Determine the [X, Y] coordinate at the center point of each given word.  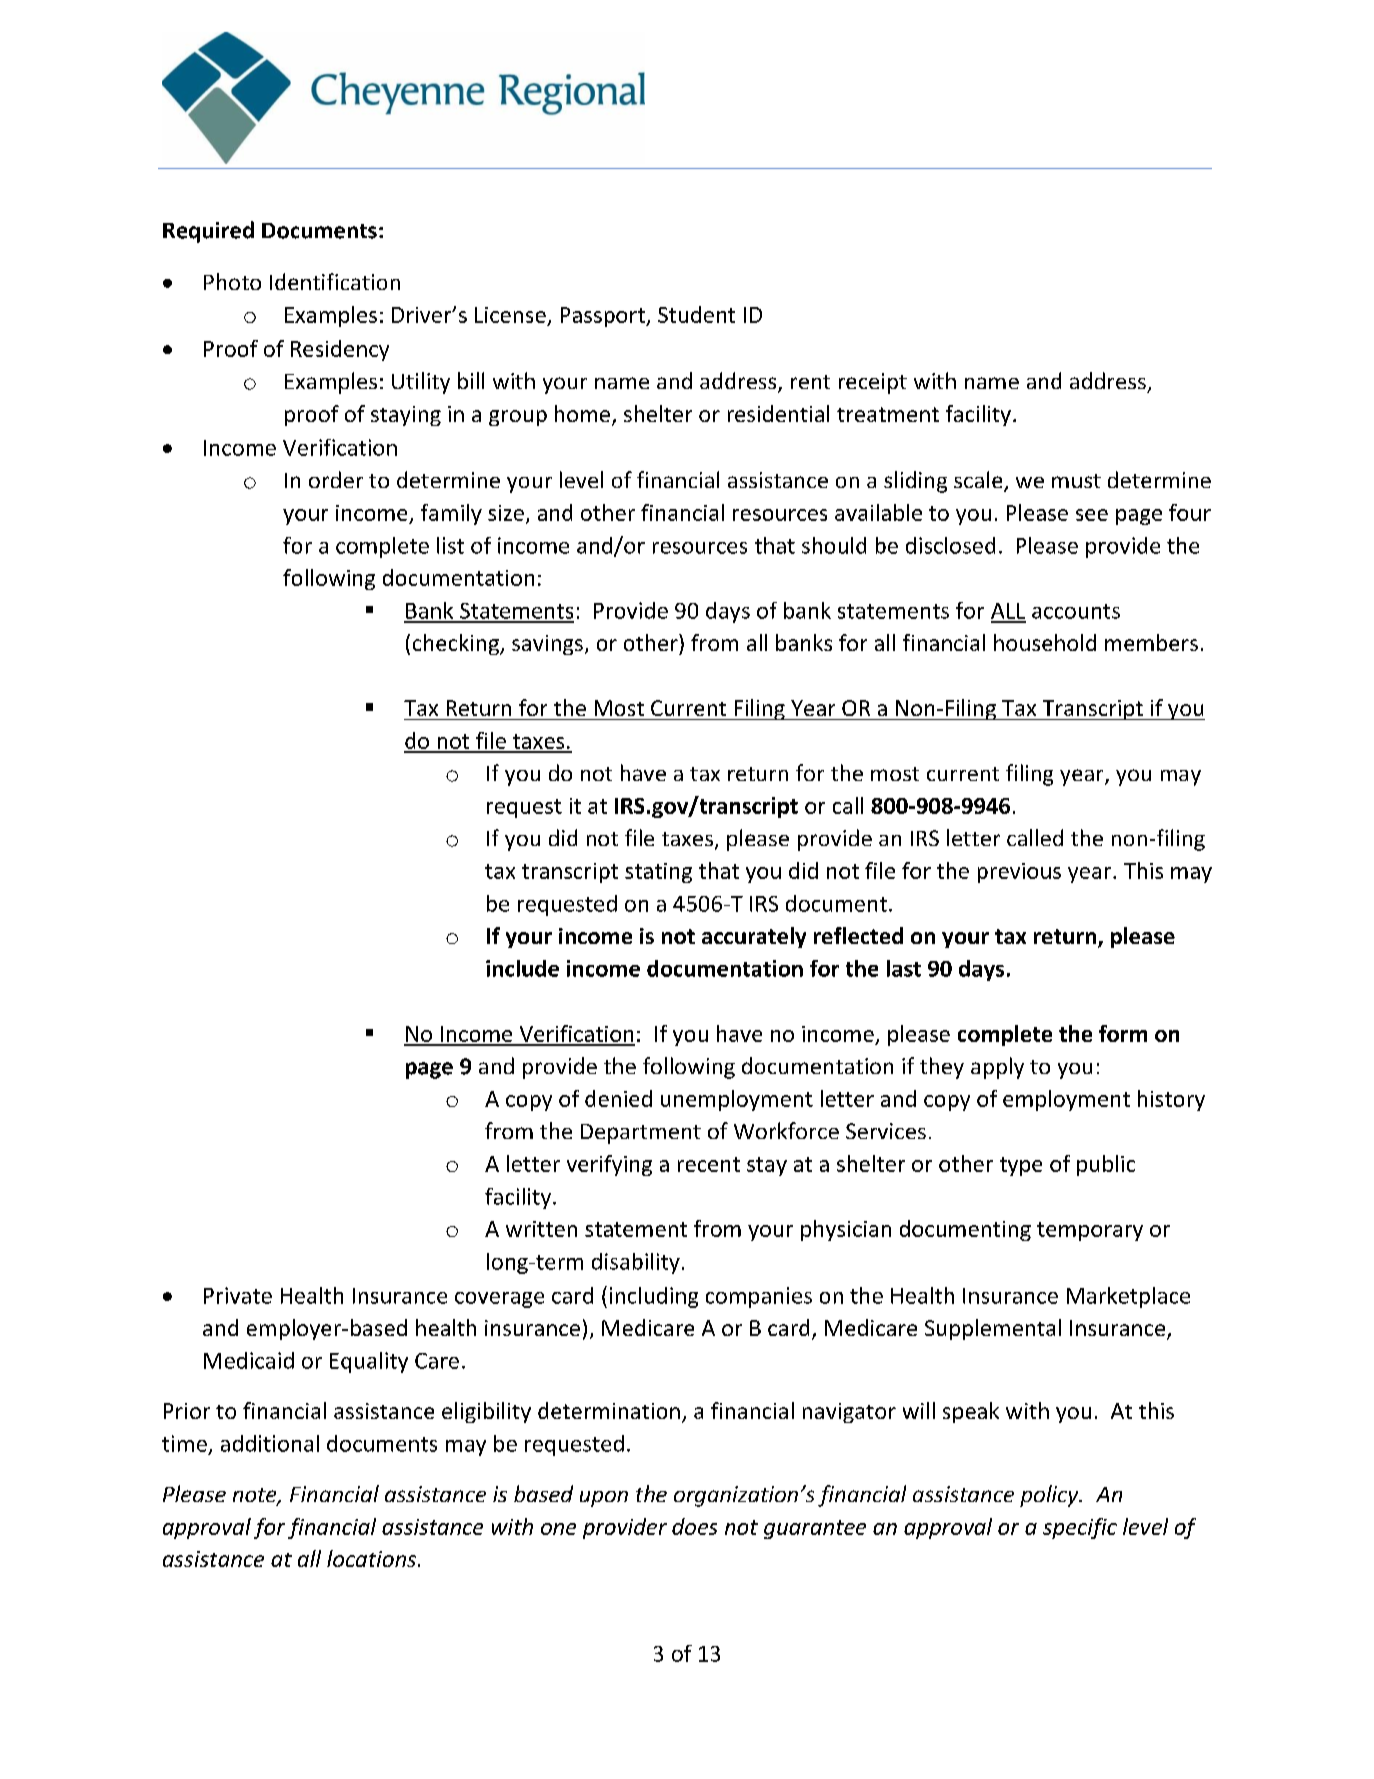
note [256, 1496]
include [522, 968]
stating [658, 873]
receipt [873, 383]
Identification [335, 281]
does [694, 1526]
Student [696, 314]
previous [1019, 873]
